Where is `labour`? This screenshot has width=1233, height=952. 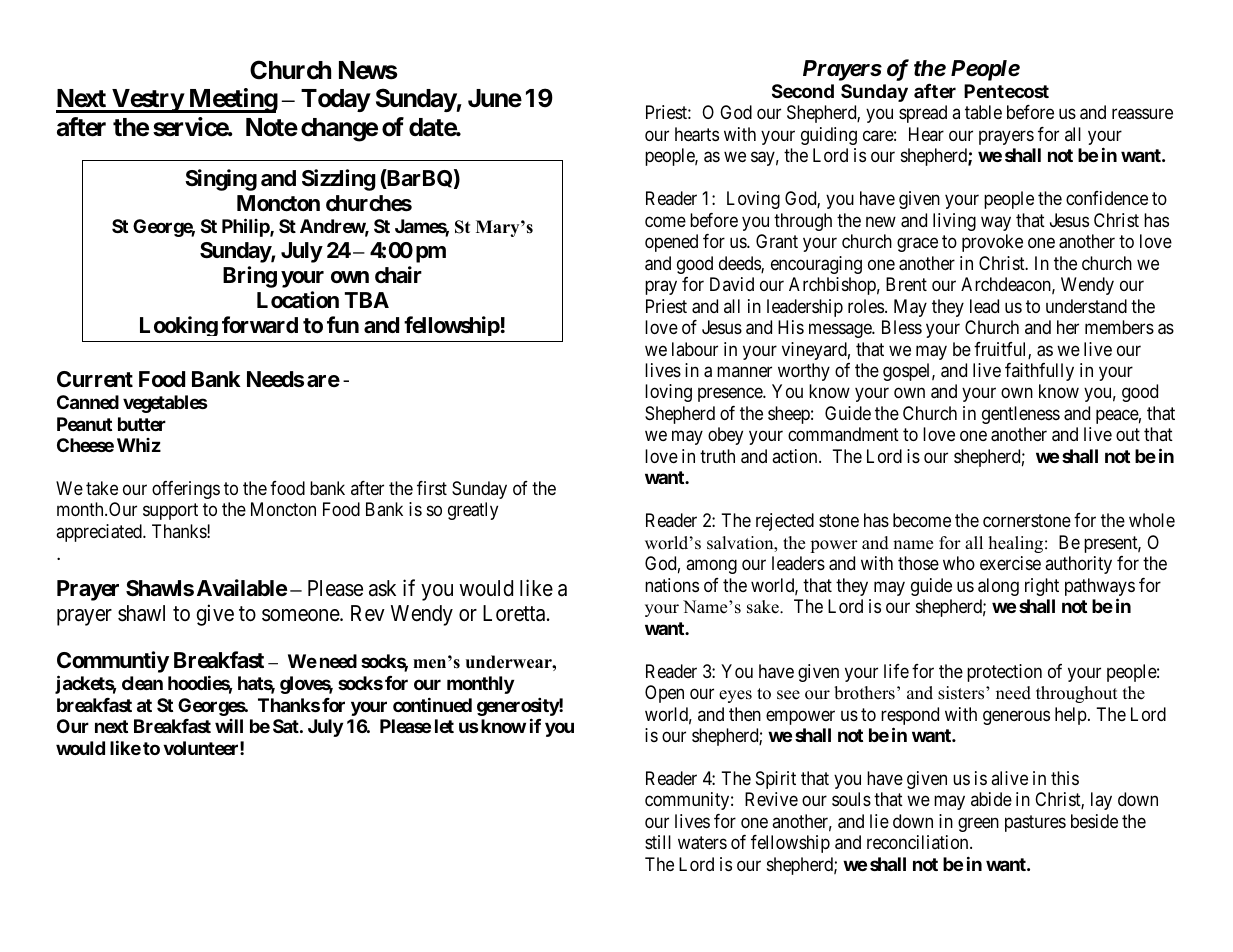
labour is located at coordinates (695, 349).
